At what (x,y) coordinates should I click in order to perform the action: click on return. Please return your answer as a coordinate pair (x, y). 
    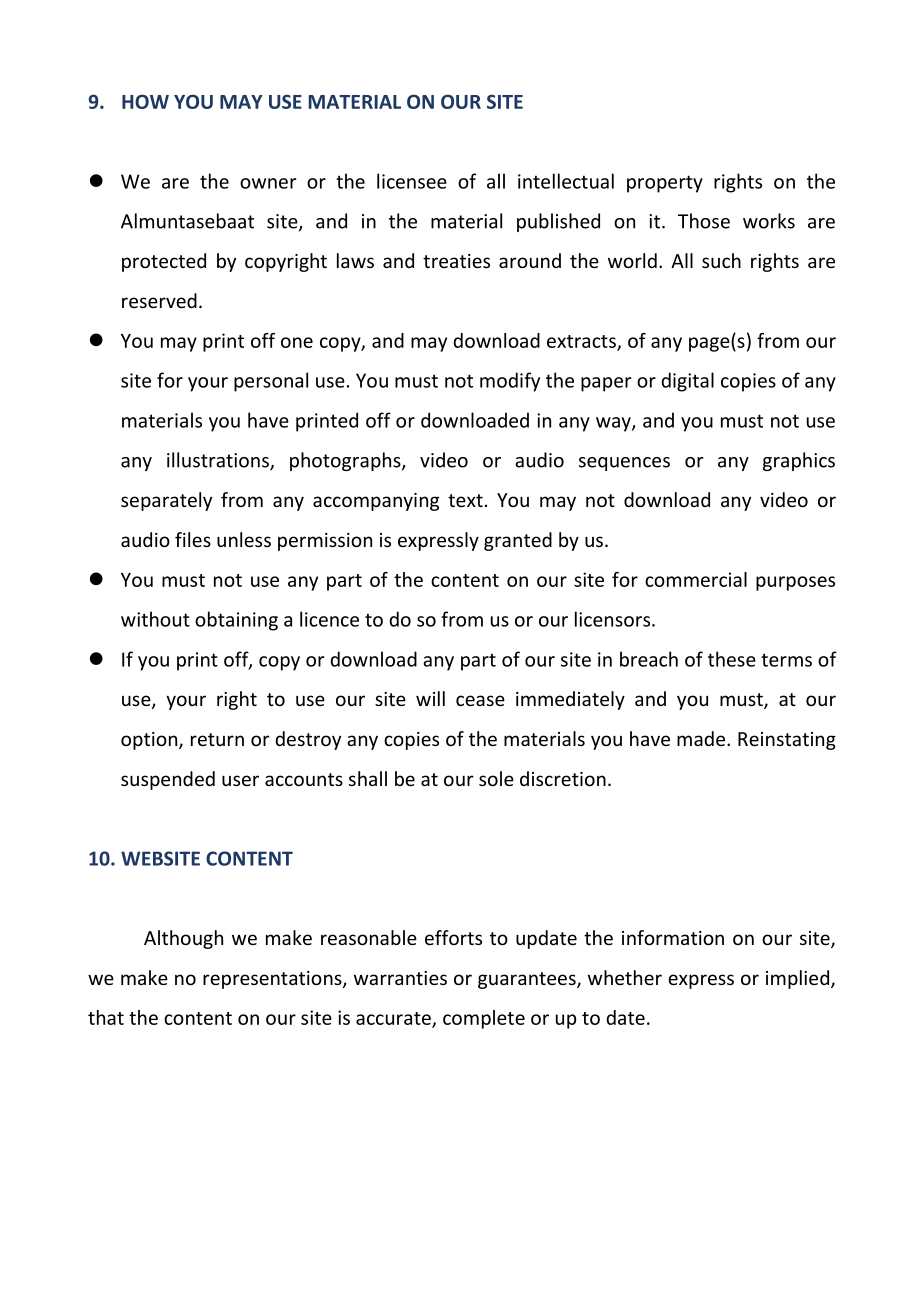
    Looking at the image, I should click on (217, 739).
